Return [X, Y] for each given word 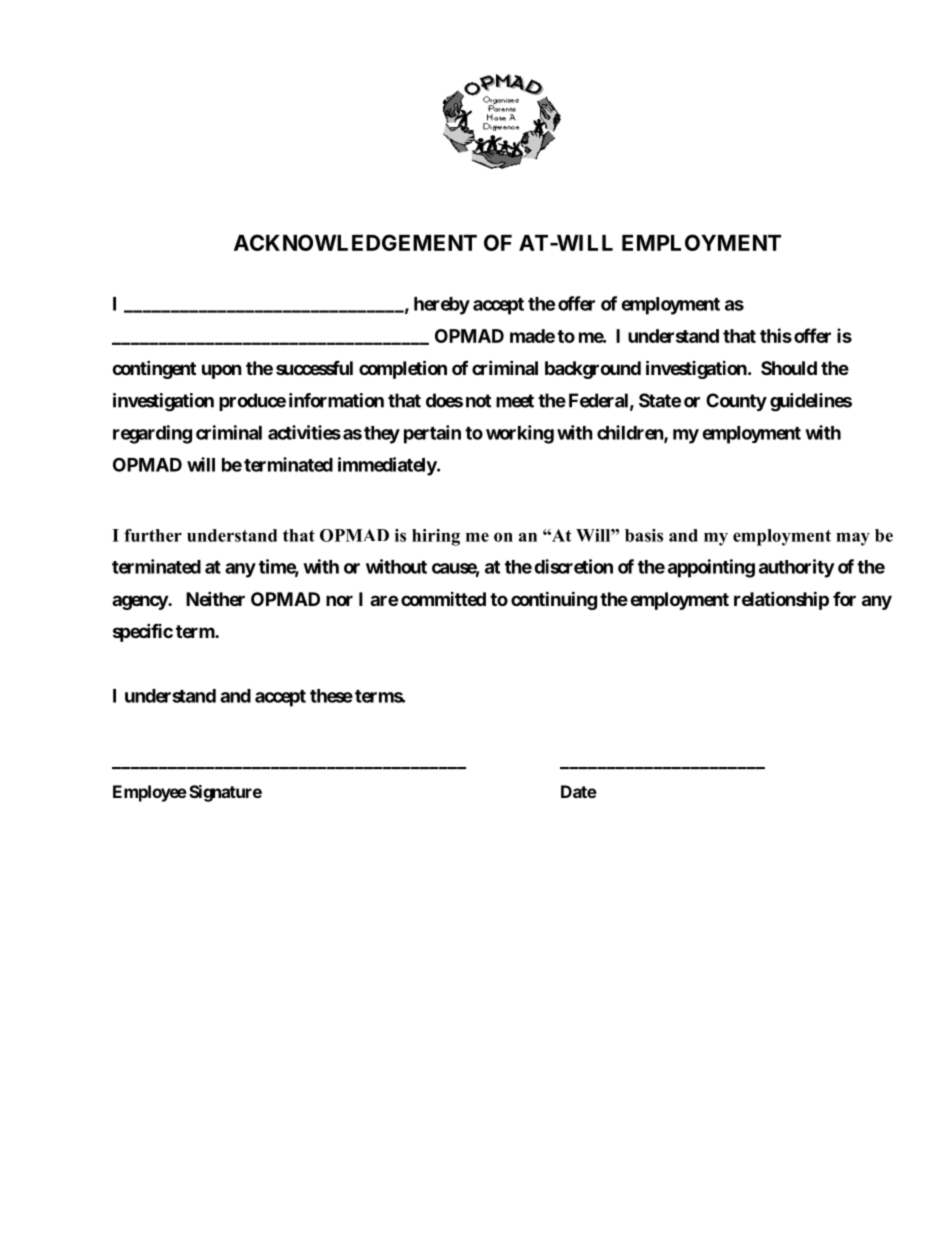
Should [789, 368]
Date [579, 791]
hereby [442, 306]
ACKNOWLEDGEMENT [355, 242]
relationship [781, 600]
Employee [150, 793]
